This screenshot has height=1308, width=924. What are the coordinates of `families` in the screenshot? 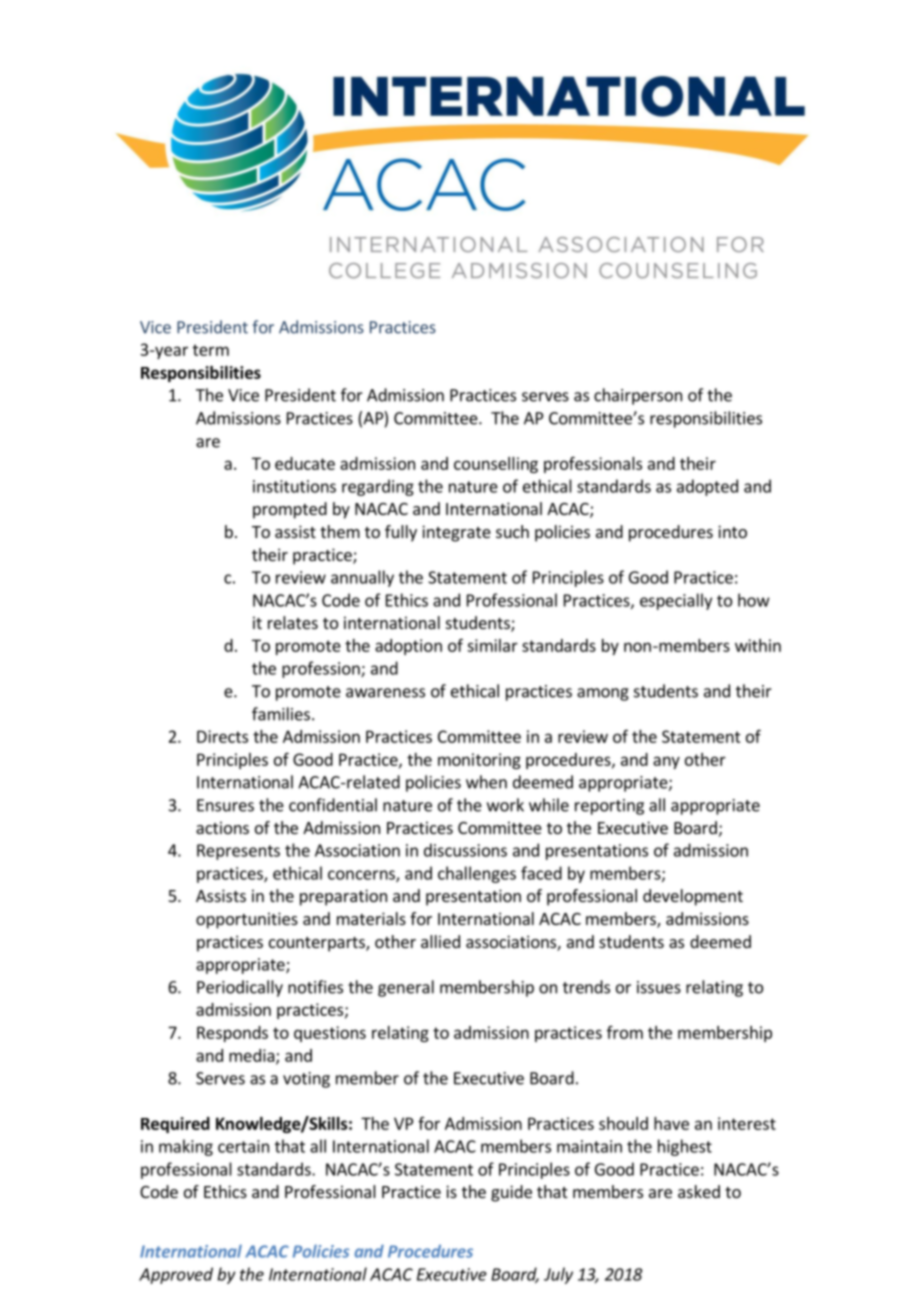 It's located at (281, 714).
